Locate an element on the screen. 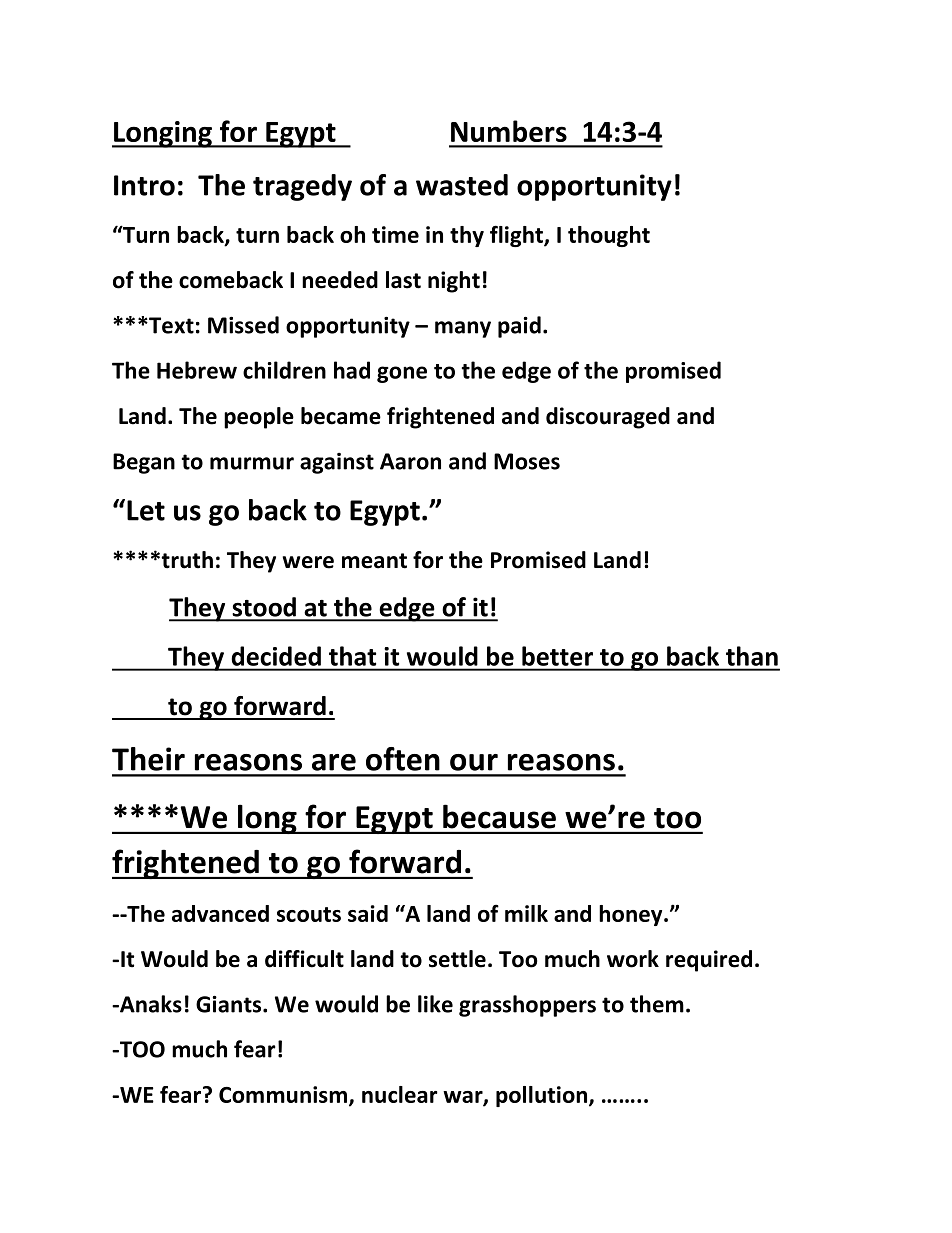 The image size is (952, 1233). Intro is located at coordinates (144, 185).
